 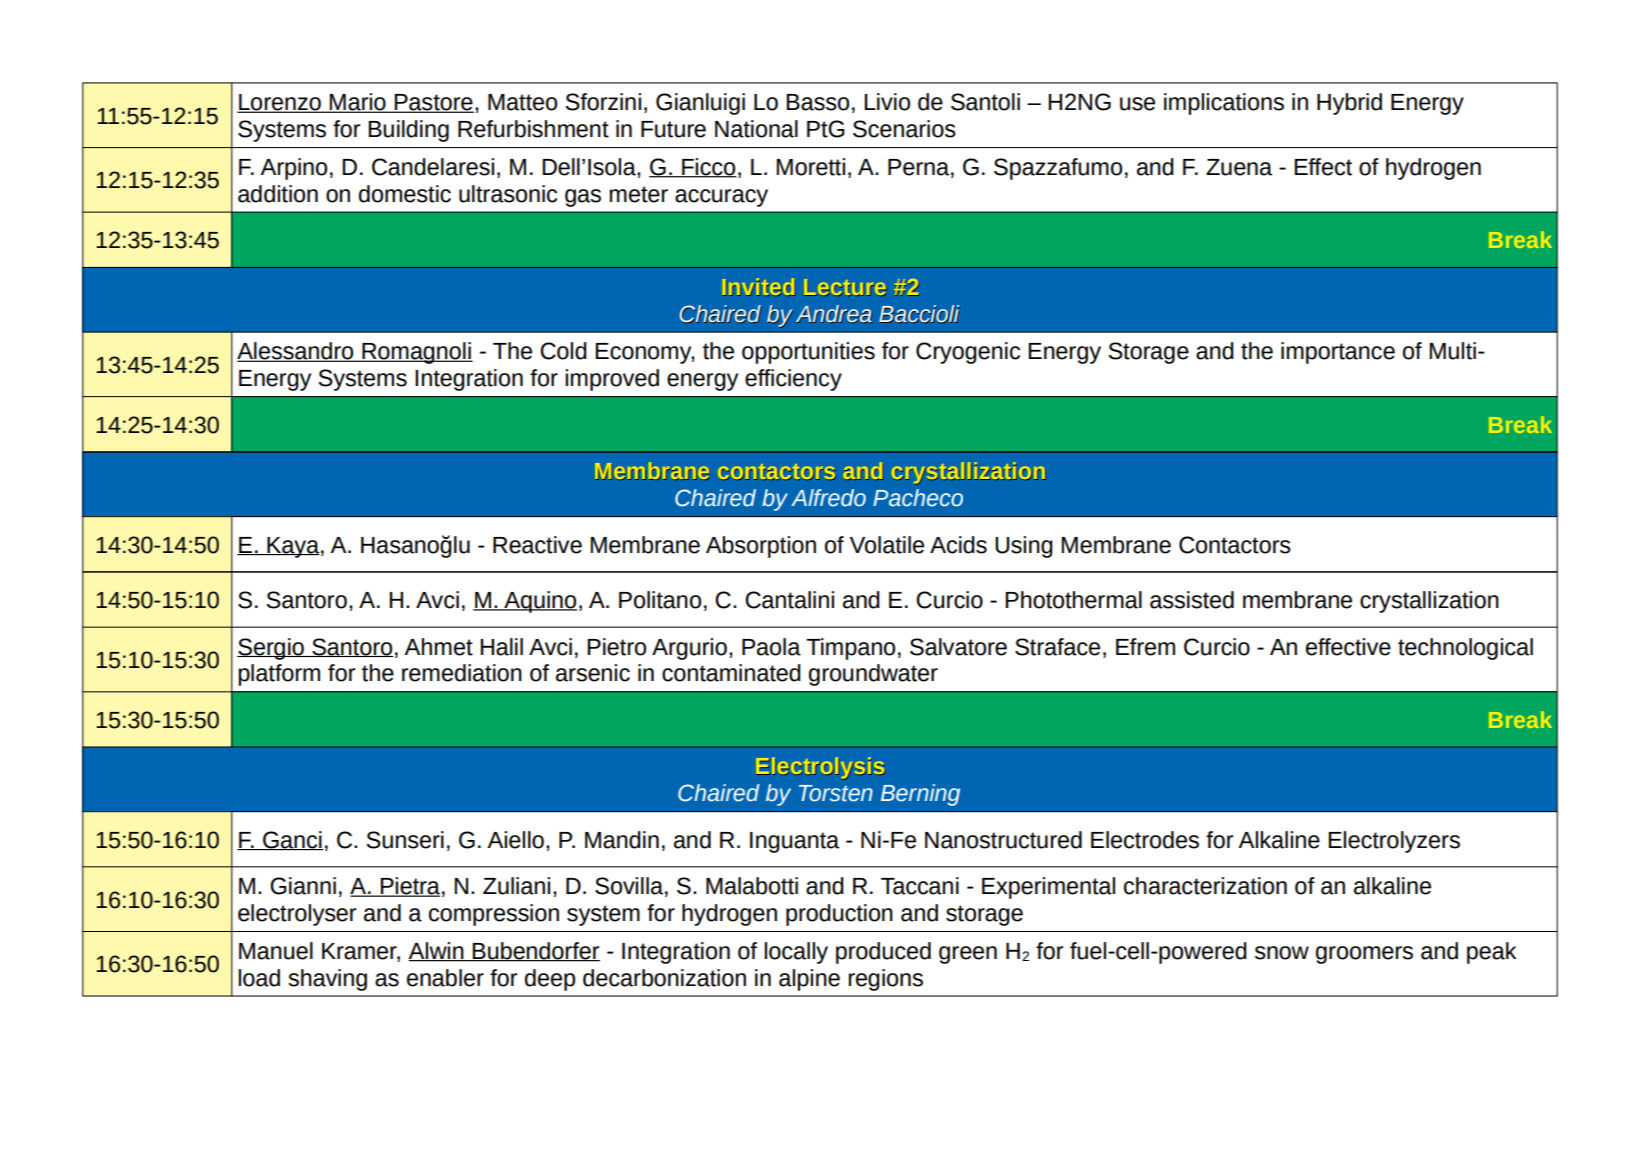 I want to click on Alessandro, so click(x=296, y=352).
